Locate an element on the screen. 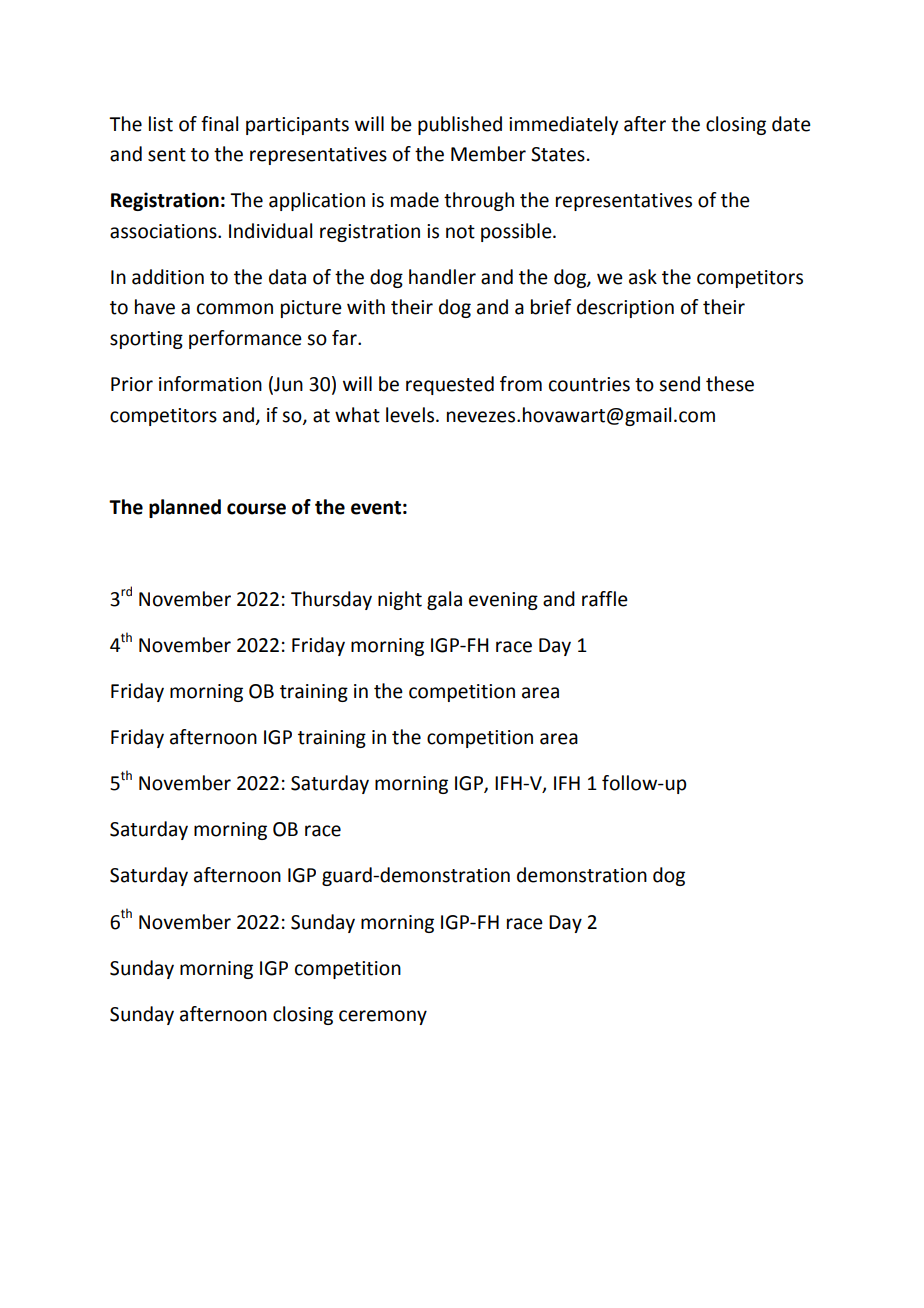  raffle is located at coordinates (605, 599).
